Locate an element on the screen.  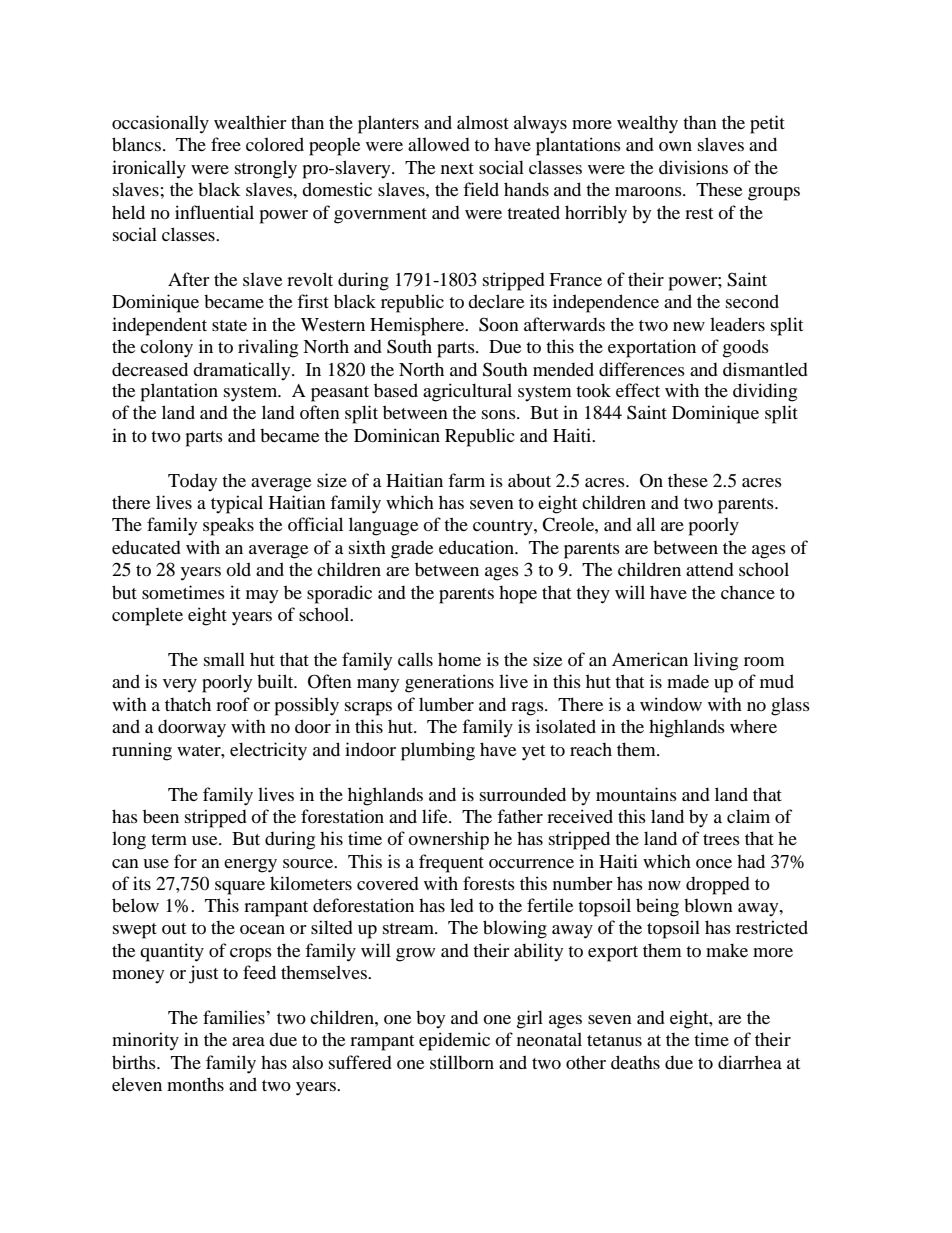
divisions is located at coordinates (693, 167).
